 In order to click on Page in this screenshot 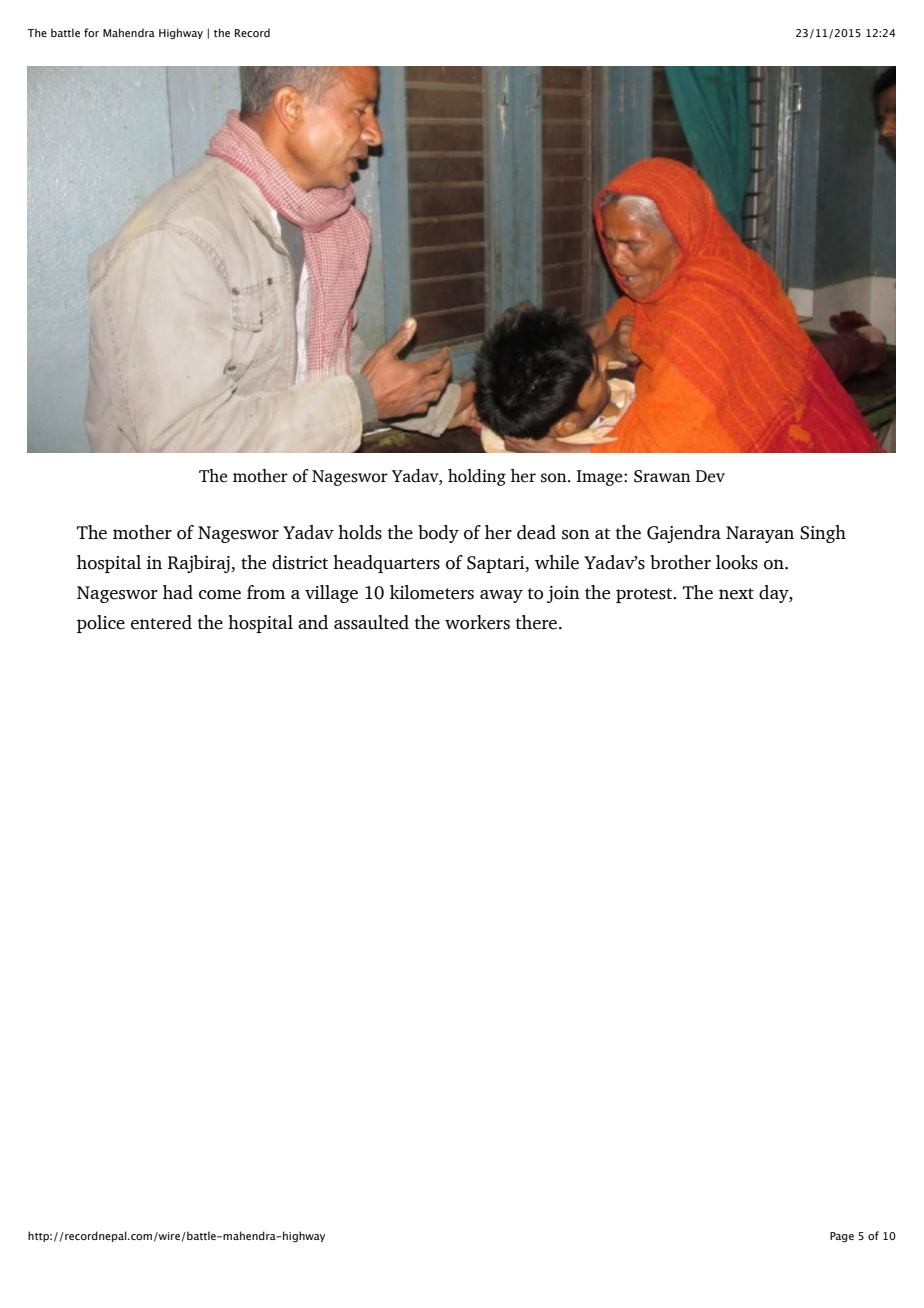, I will do `click(842, 1237)`.
